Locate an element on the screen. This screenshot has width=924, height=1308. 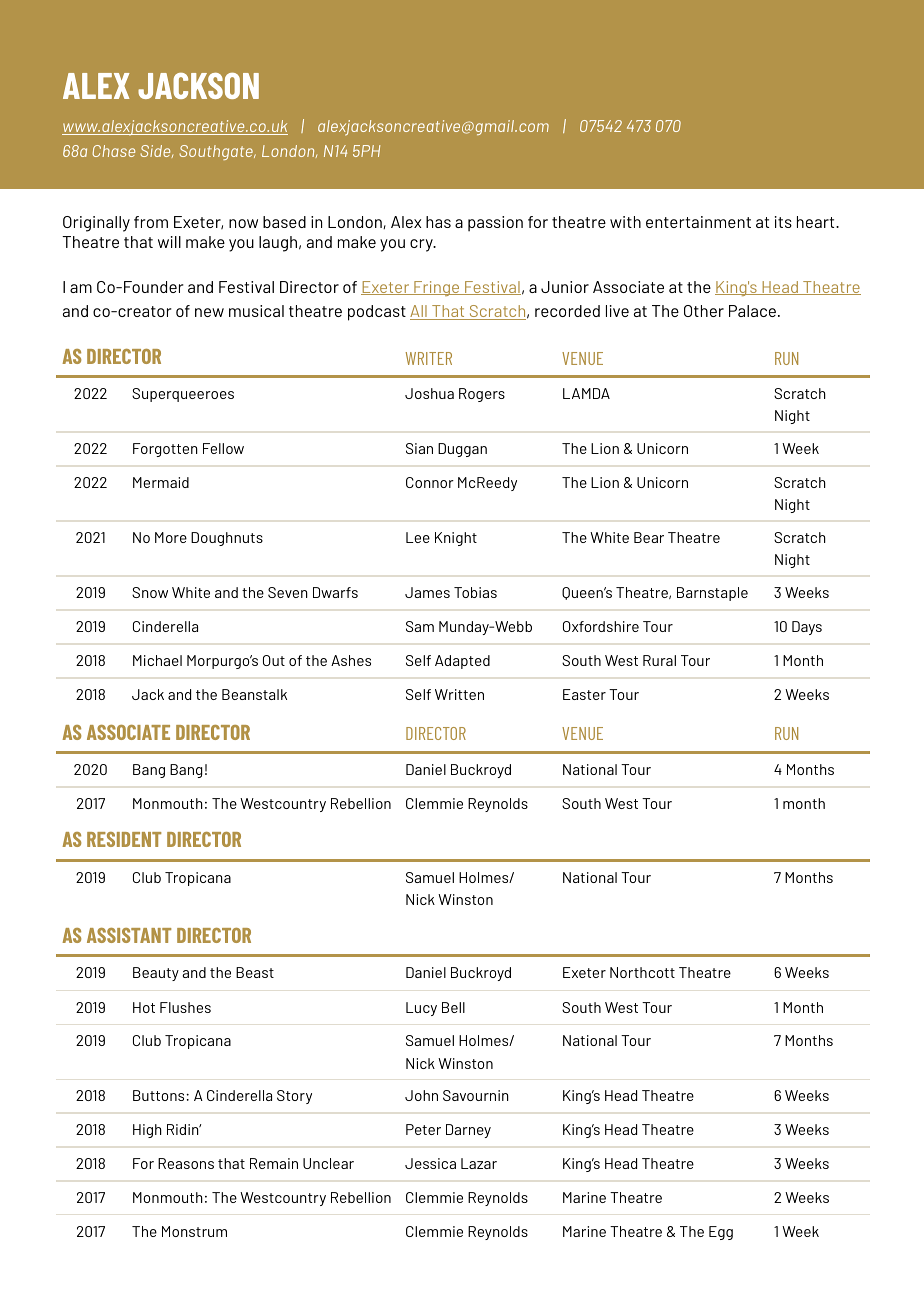
from is located at coordinates (151, 222).
